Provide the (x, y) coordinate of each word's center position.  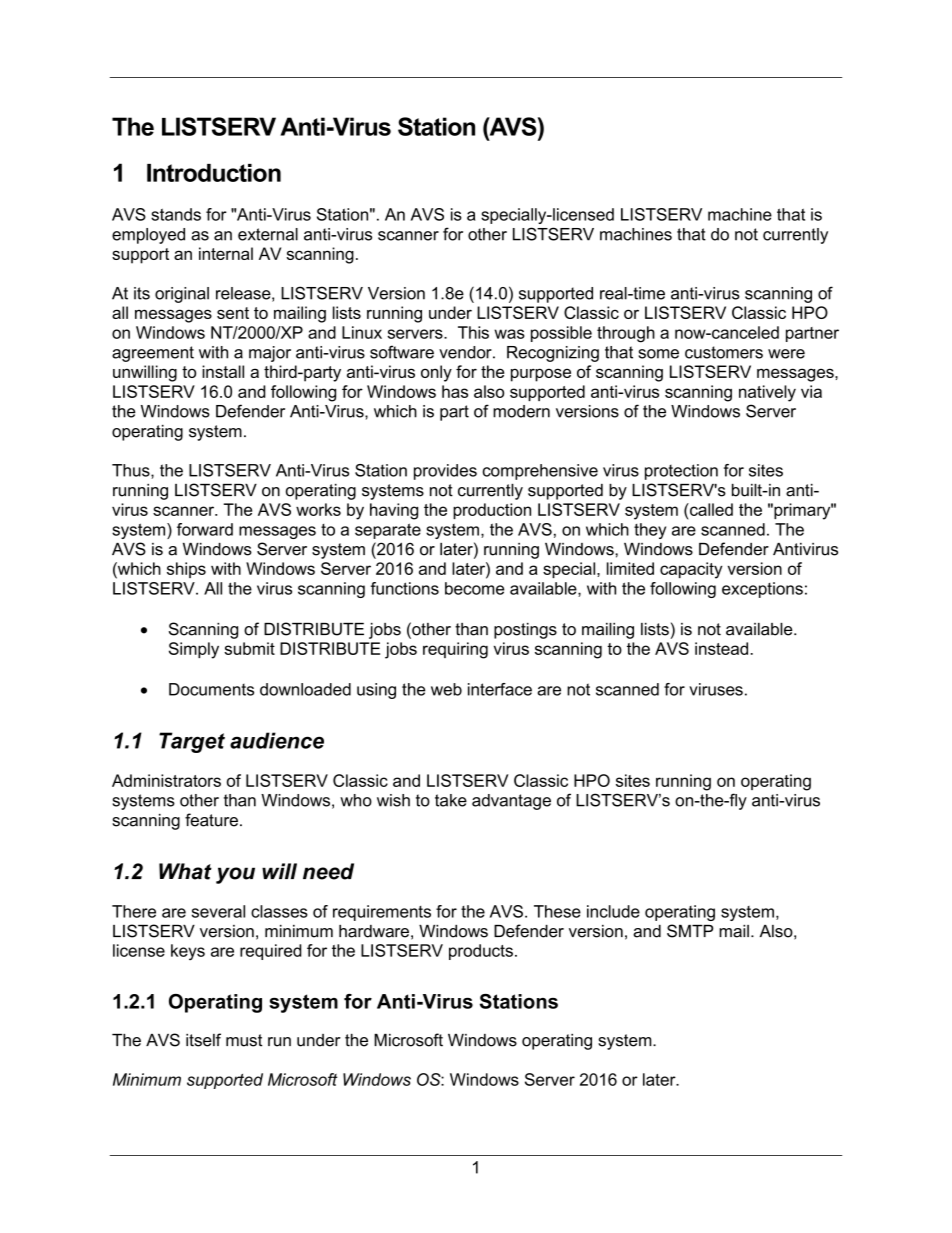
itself (203, 1040)
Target (192, 742)
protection (681, 472)
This (473, 332)
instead (721, 648)
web (446, 689)
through (626, 334)
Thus (132, 471)
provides (445, 472)
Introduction (214, 173)
